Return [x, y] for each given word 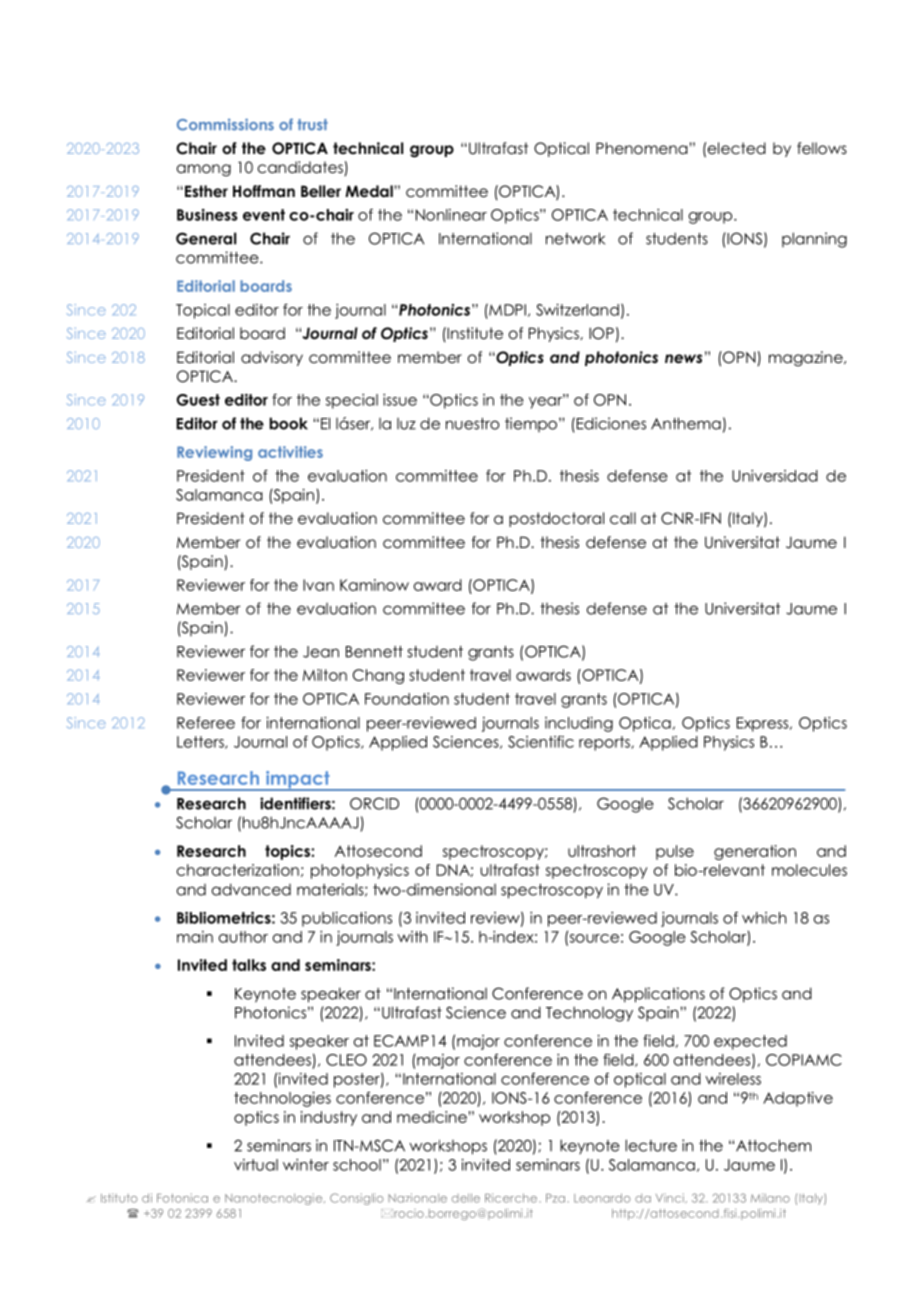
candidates [301, 168]
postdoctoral [556, 519]
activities [290, 452]
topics [288, 852]
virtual [256, 1165]
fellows [822, 148]
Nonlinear [451, 215]
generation [755, 852]
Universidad [775, 476]
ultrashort [602, 851]
